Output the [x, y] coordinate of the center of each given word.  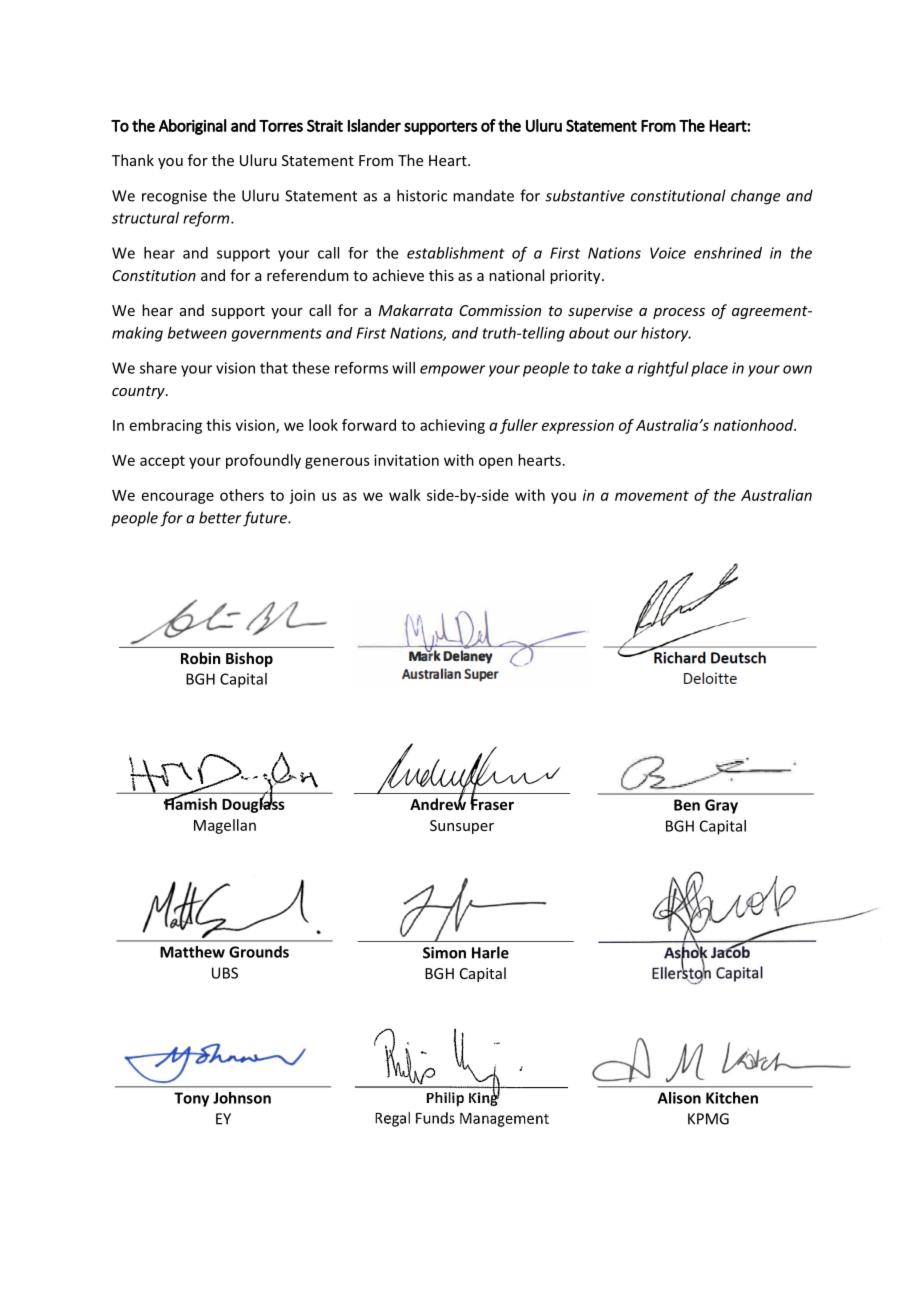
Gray [721, 806]
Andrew [438, 803]
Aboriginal [193, 127]
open [496, 463]
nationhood [755, 425]
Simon [444, 953]
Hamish [190, 803]
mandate [483, 195]
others [242, 495]
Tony [191, 1099]
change [755, 197]
